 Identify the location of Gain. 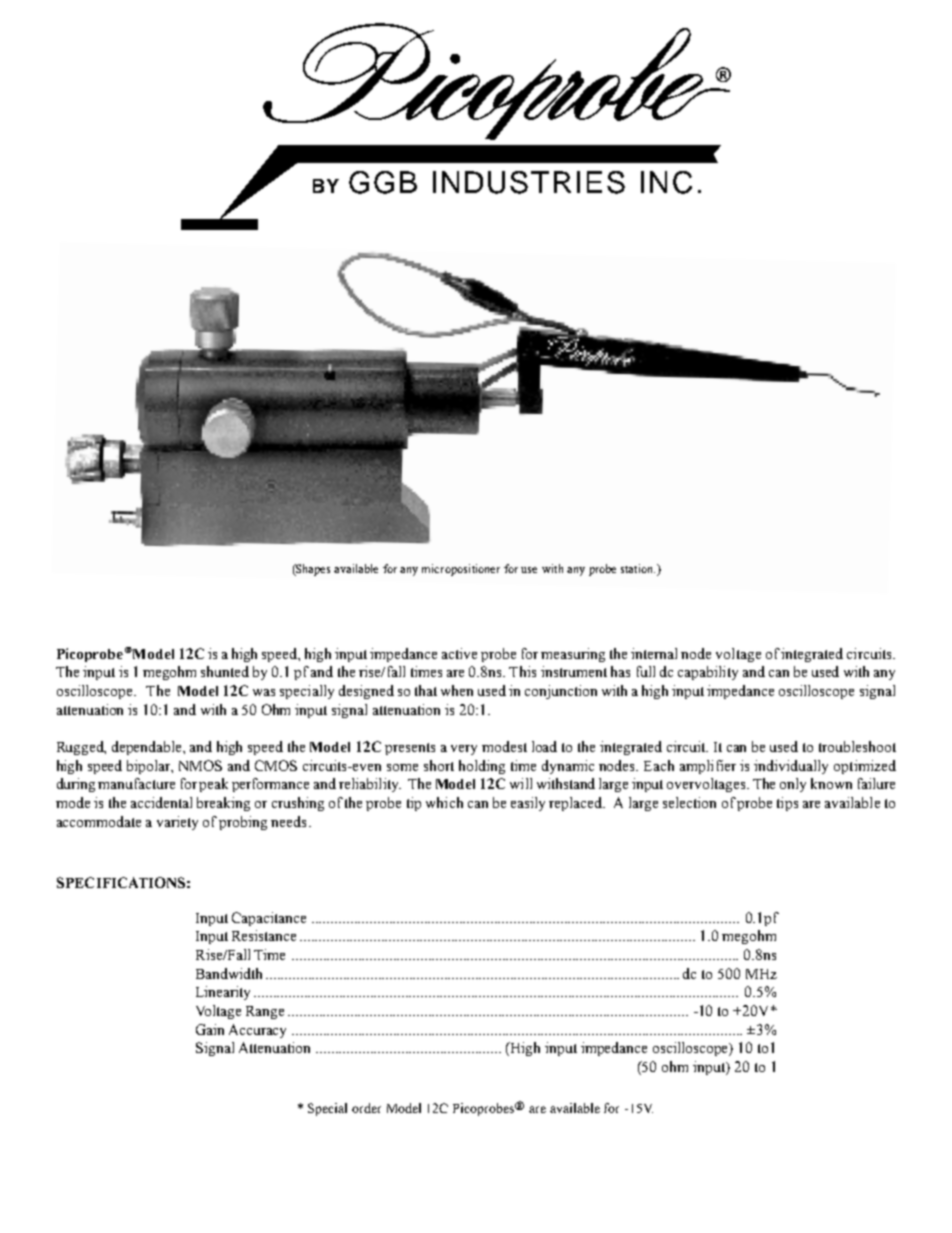
(210, 1029).
